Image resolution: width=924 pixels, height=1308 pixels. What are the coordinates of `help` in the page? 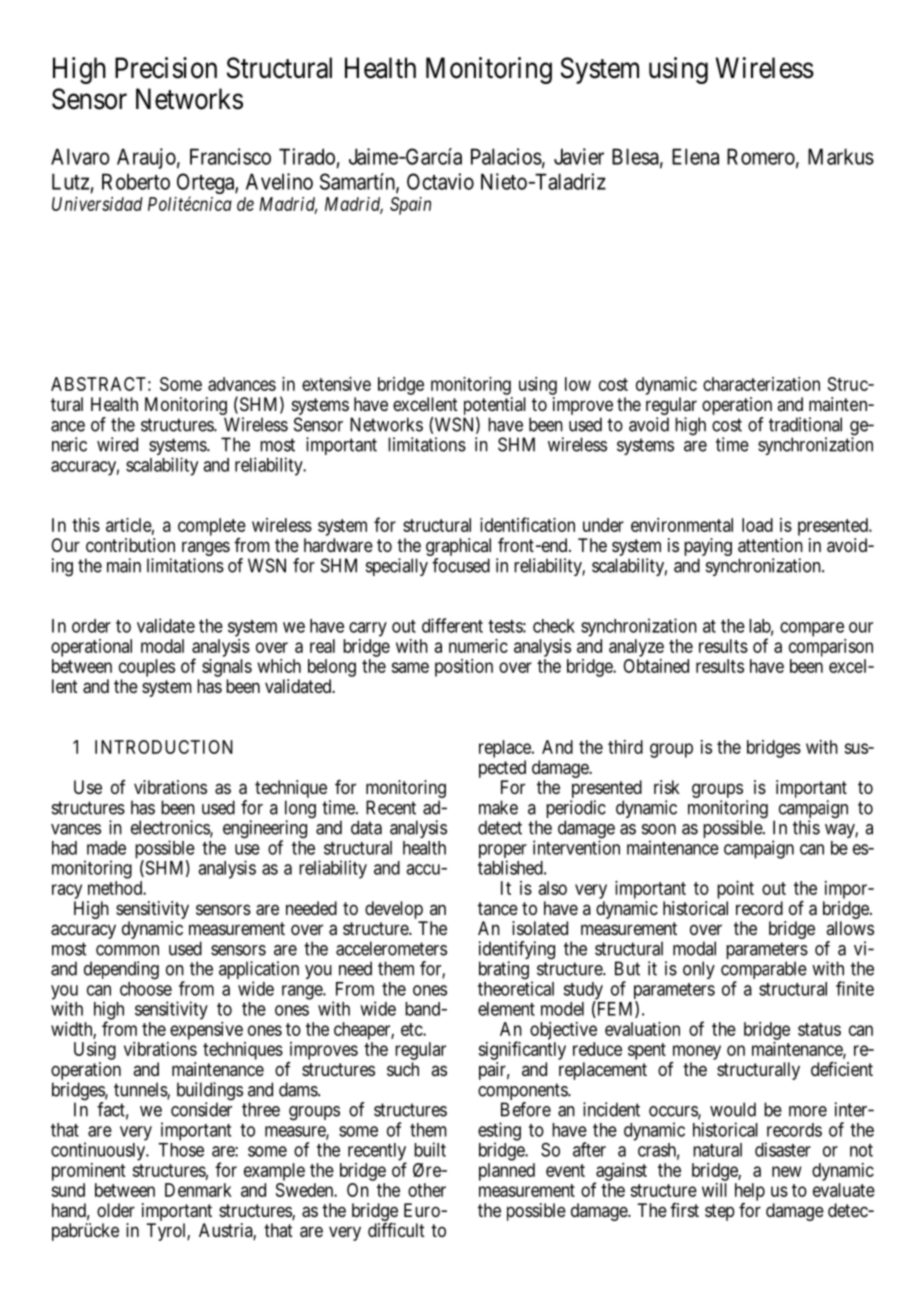 It's located at (750, 1192).
